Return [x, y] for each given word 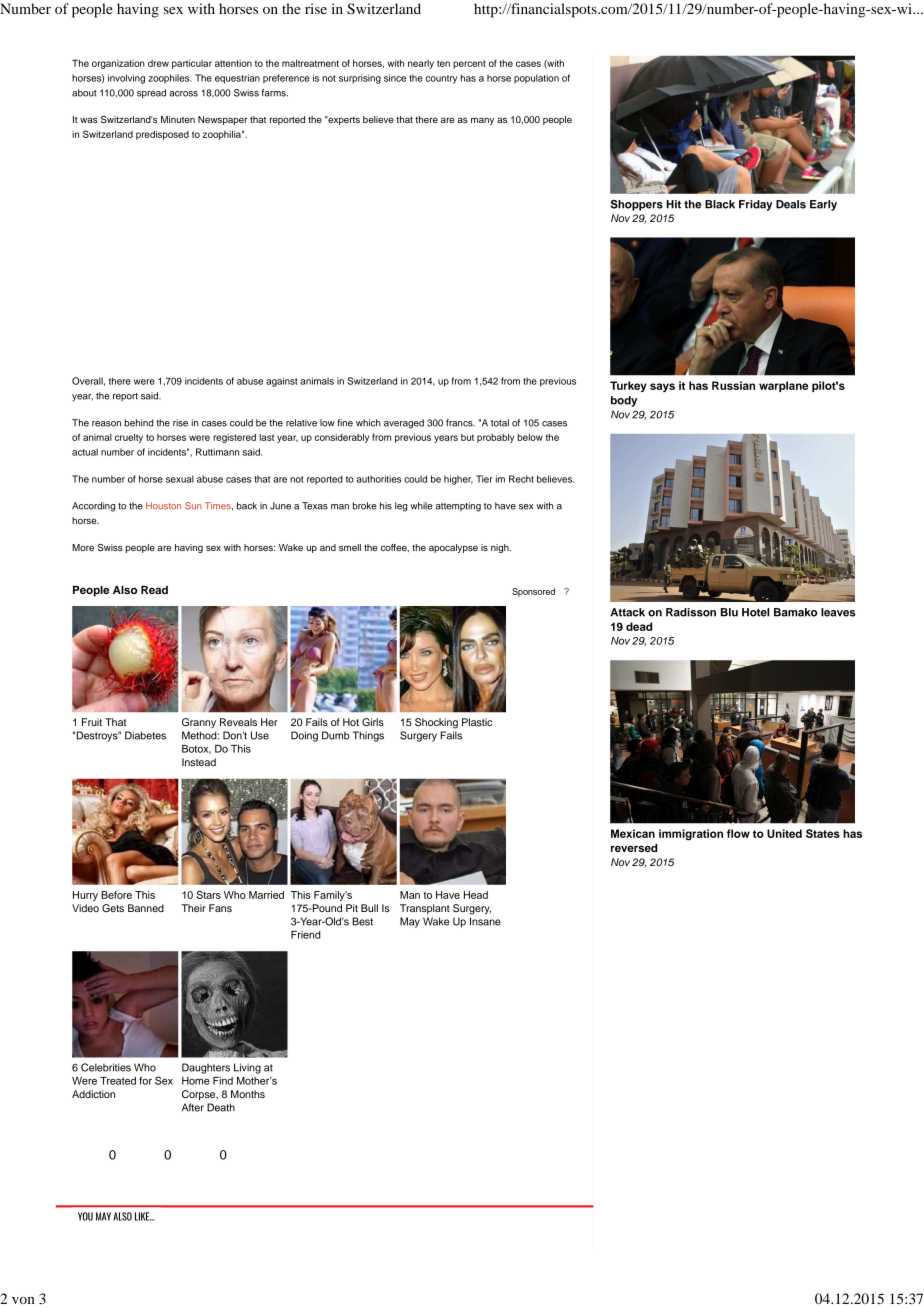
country [441, 79]
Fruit [92, 722]
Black [720, 204]
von [23, 1300]
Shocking [436, 723]
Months [248, 1094]
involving [126, 79]
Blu [729, 612]
